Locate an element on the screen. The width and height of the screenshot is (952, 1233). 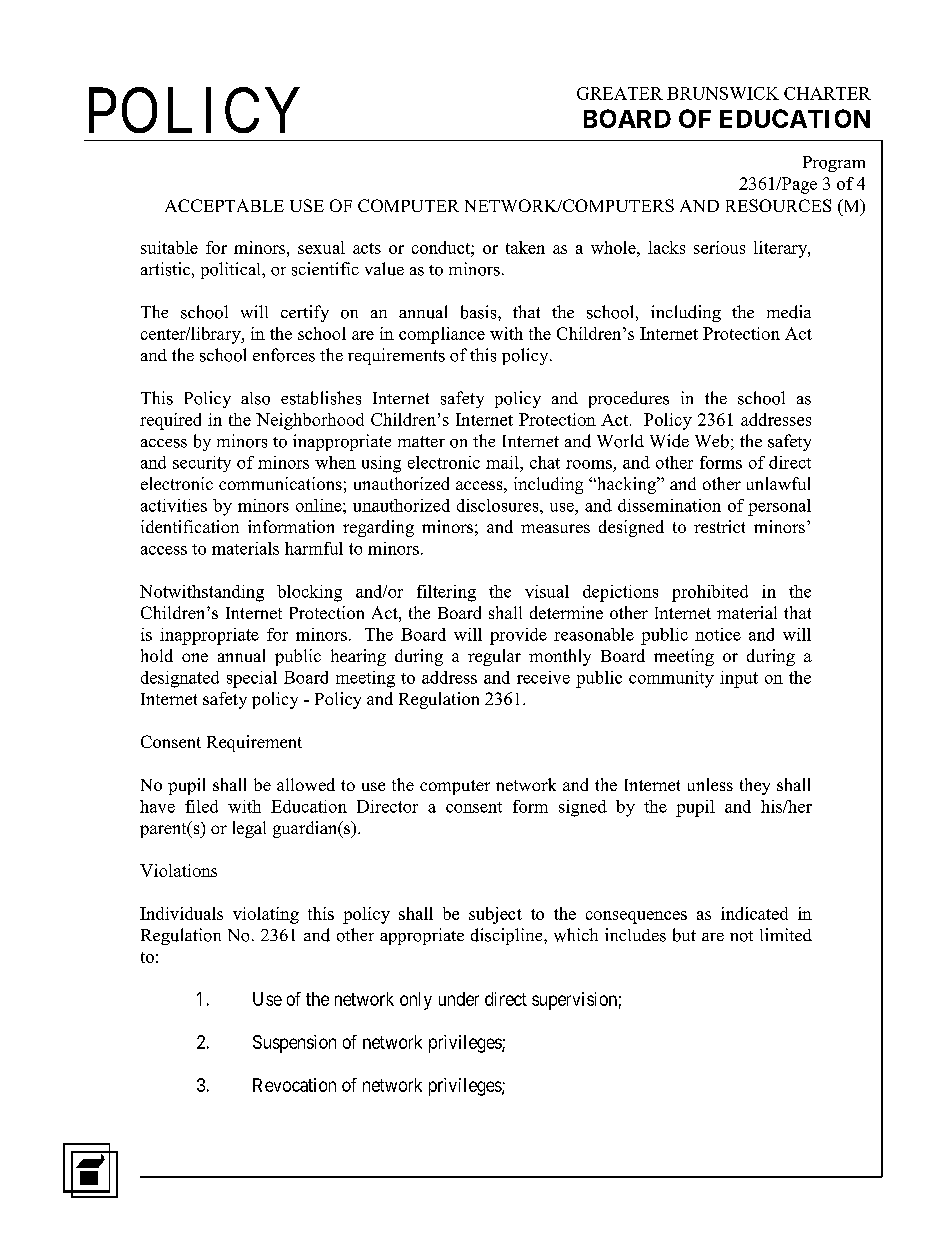
blocking is located at coordinates (309, 593).
